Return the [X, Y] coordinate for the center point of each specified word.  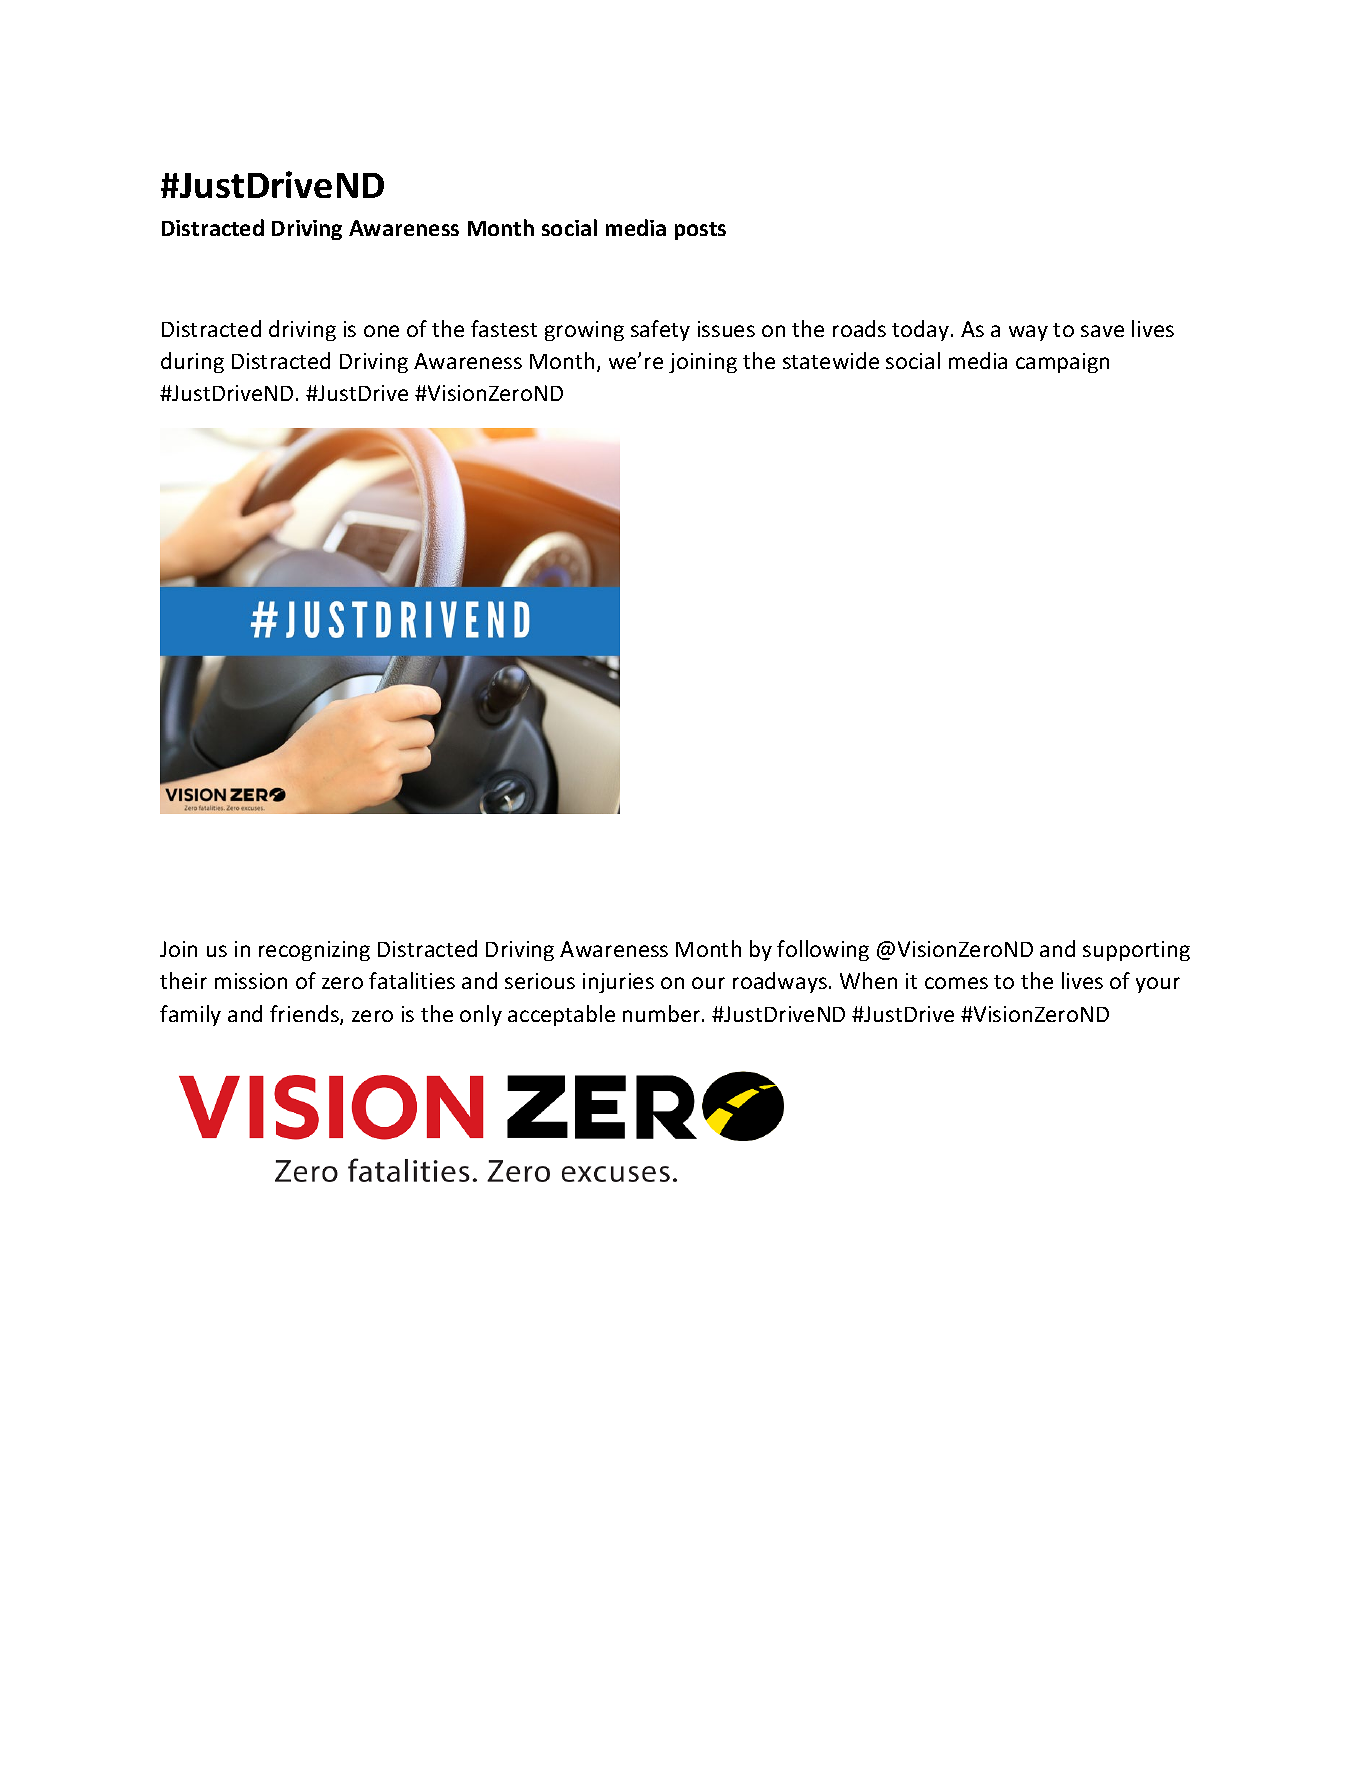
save [1102, 331]
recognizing [314, 951]
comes [956, 983]
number [663, 1013]
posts [700, 231]
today [922, 330]
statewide [831, 360]
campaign [1062, 363]
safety [660, 330]
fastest [504, 328]
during [192, 362]
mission [251, 981]
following [823, 950]
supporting [1136, 951]
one [381, 331]
